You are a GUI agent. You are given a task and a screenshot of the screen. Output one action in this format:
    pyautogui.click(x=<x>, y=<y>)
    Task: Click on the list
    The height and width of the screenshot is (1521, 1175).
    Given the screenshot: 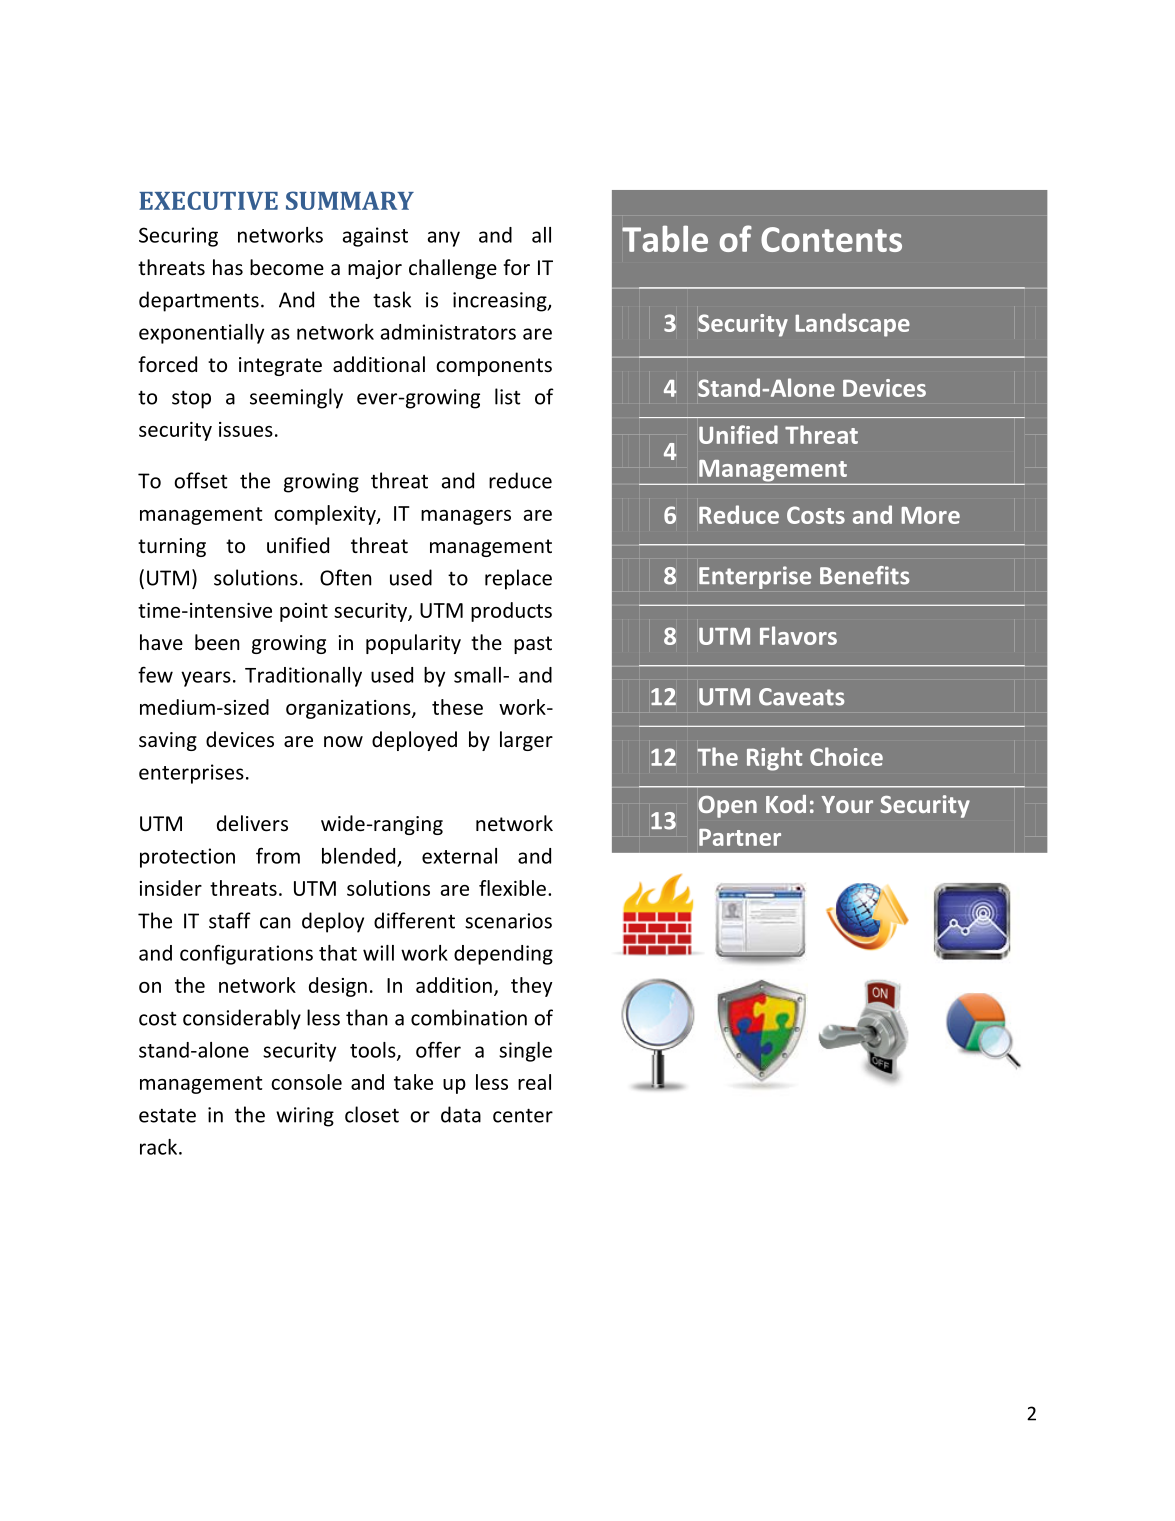 What is the action you would take?
    pyautogui.click(x=508, y=396)
